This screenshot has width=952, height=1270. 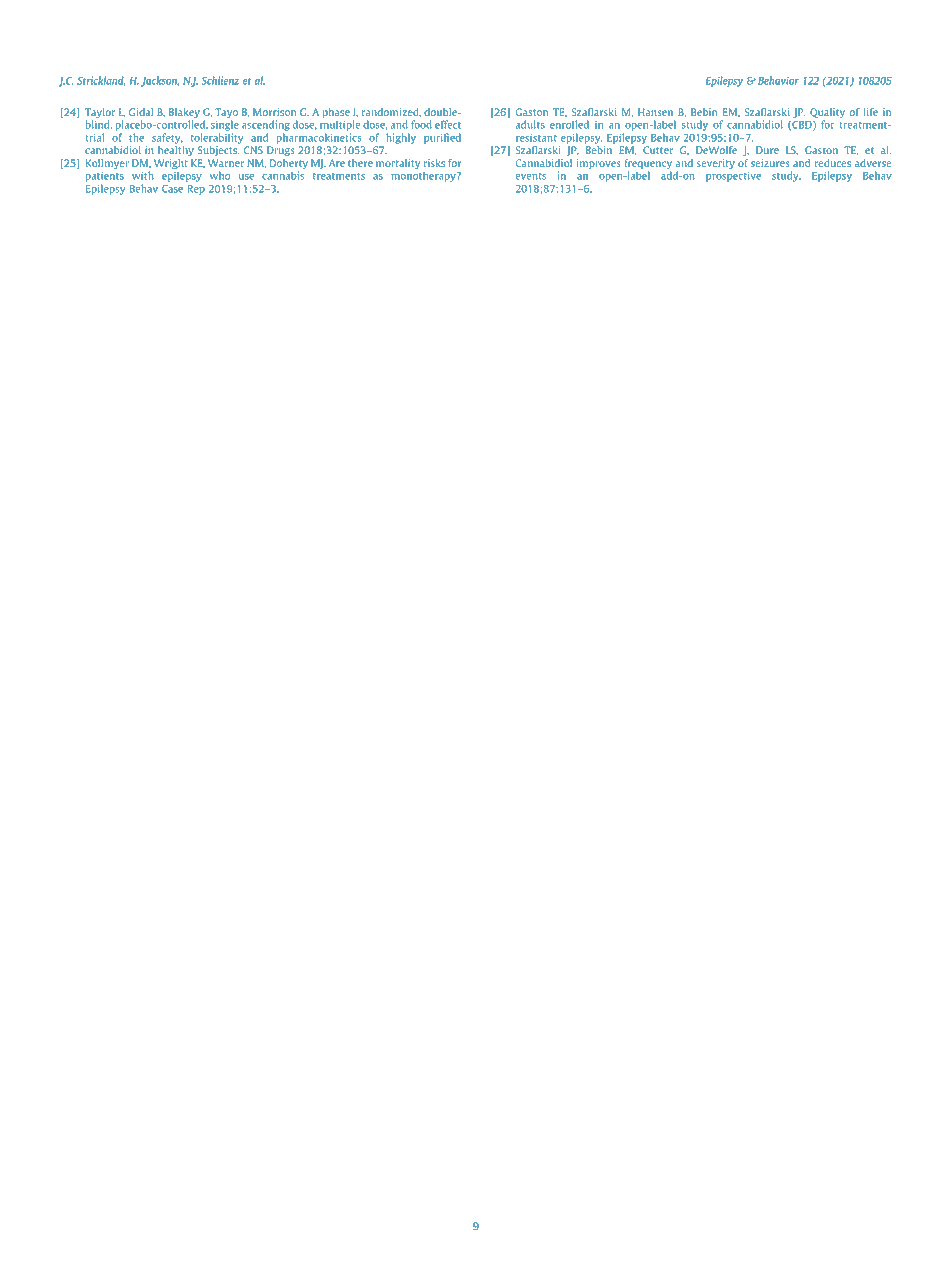 I want to click on Blakey, so click(x=184, y=114).
